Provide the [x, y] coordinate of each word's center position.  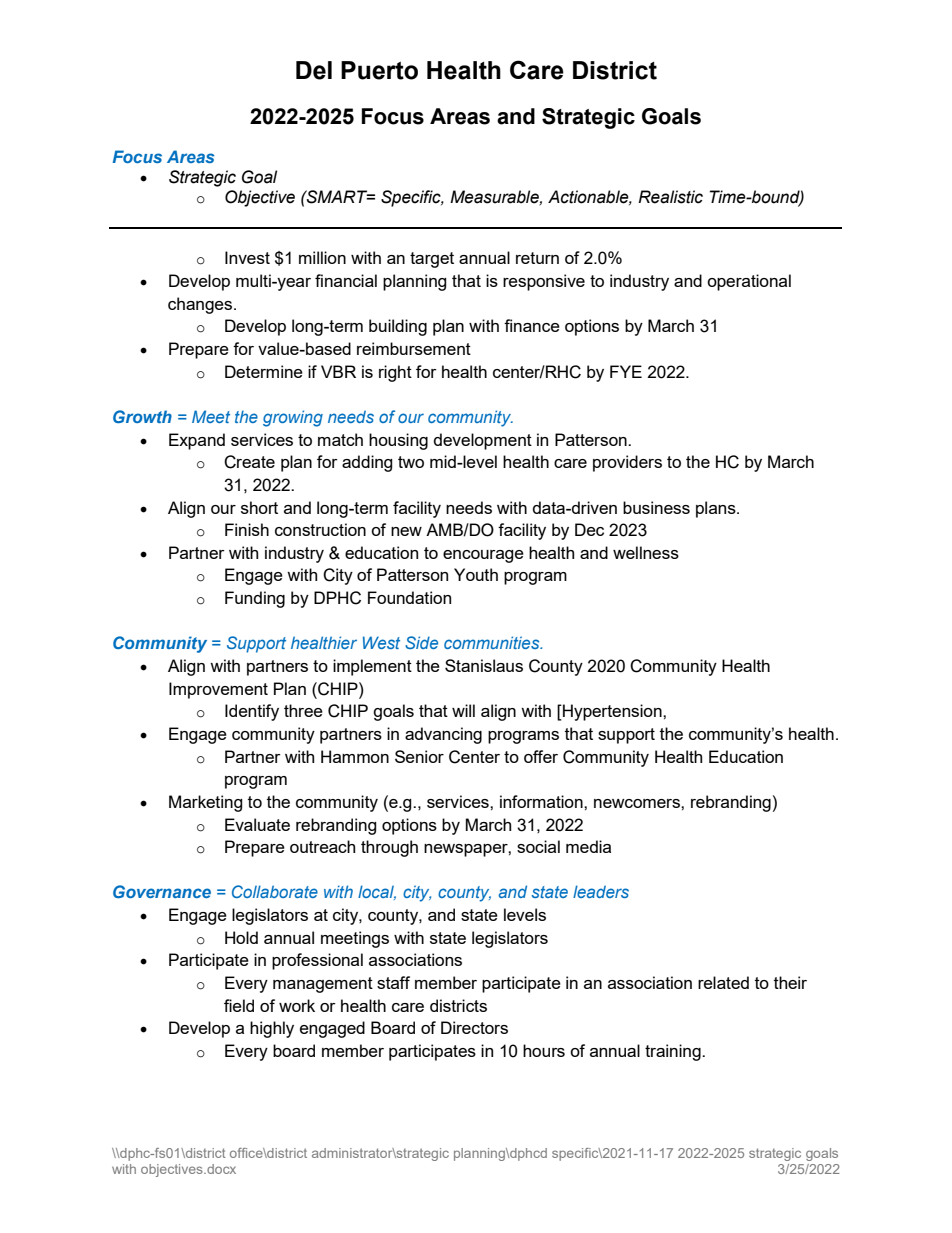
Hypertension [612, 712]
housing [398, 441]
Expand [197, 441]
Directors [474, 1027]
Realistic [670, 197]
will [463, 710]
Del [314, 70]
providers [627, 463]
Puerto [379, 70]
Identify [252, 712]
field [239, 1005]
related [723, 982]
